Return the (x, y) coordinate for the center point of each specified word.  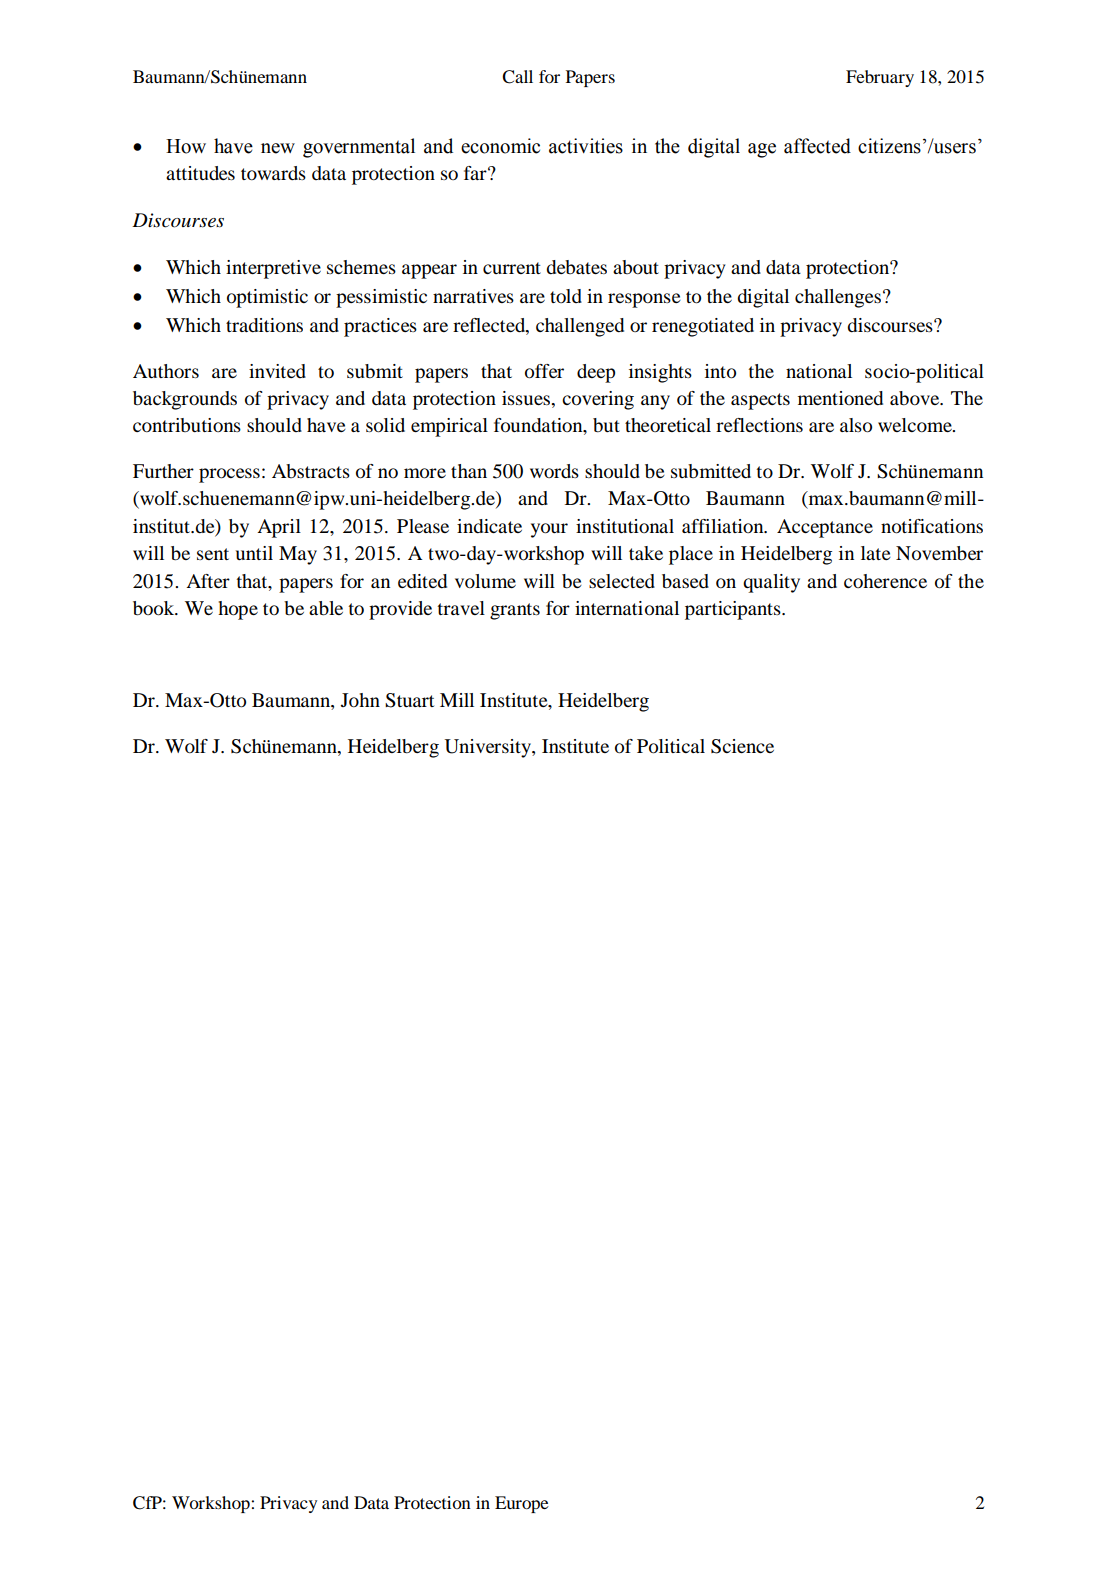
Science (742, 746)
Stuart (409, 700)
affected (817, 146)
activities (586, 146)
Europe (522, 1504)
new (278, 148)
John (360, 700)
